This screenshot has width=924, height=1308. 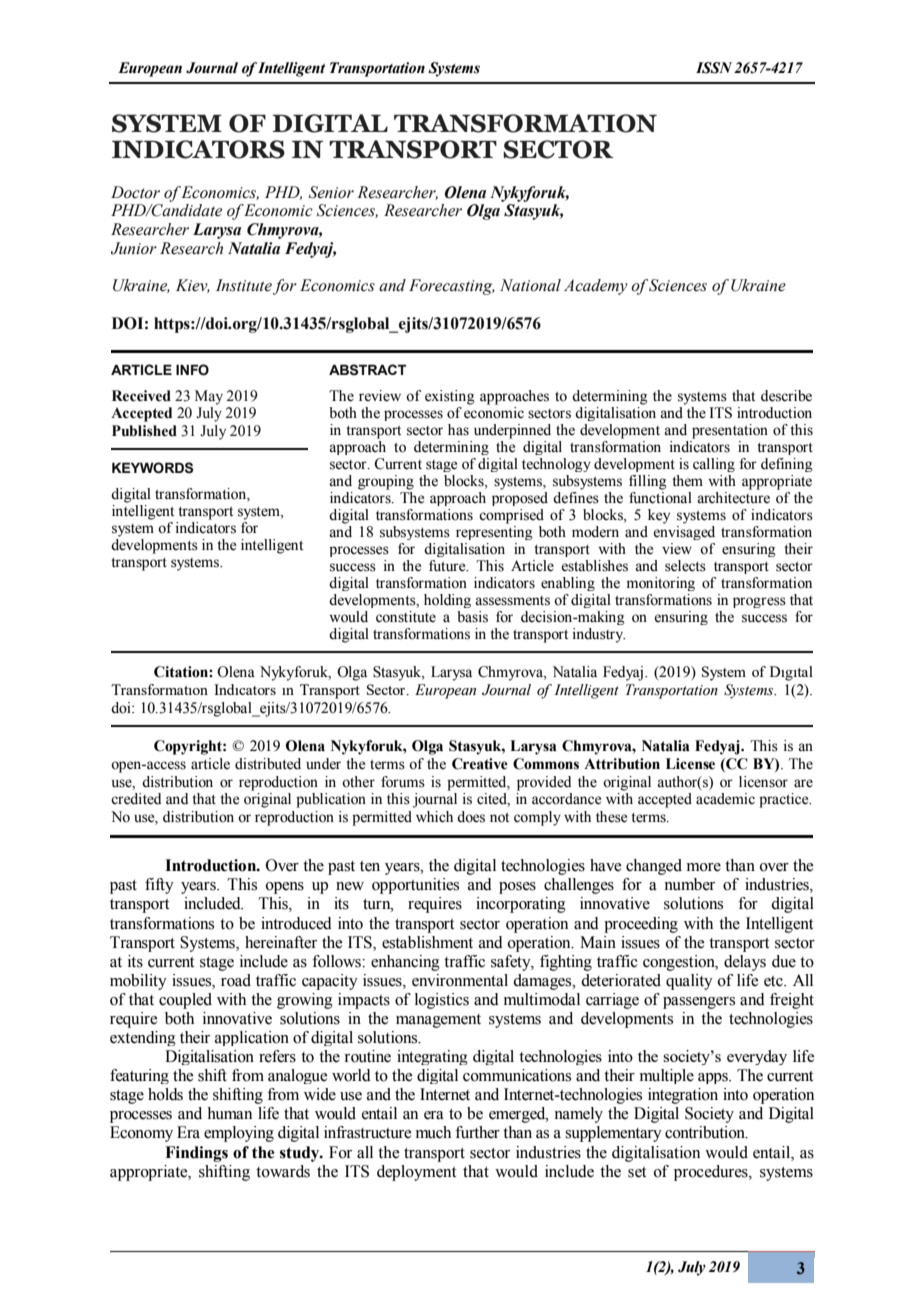 I want to click on existing, so click(x=450, y=397).
